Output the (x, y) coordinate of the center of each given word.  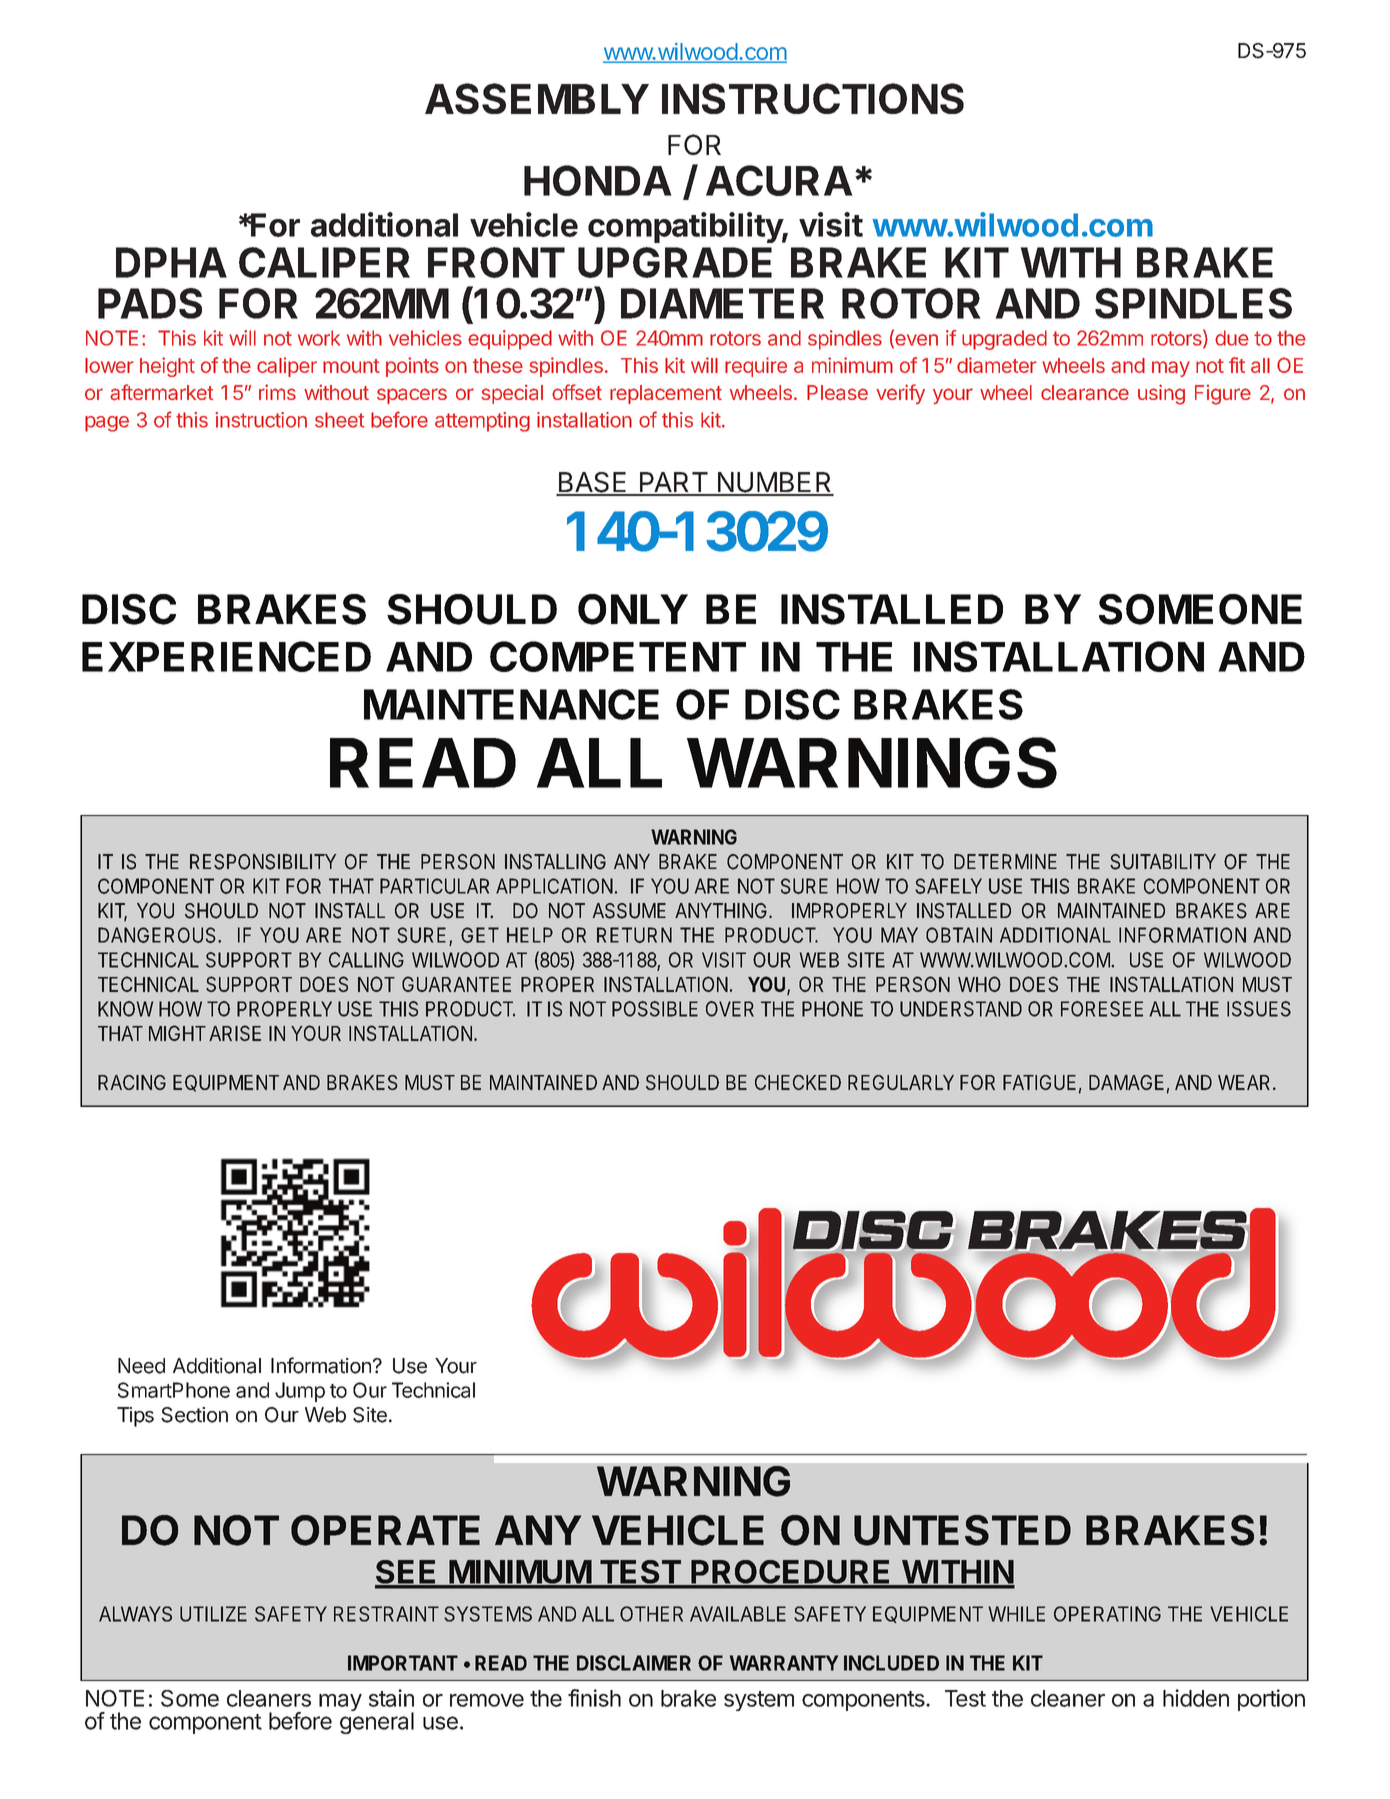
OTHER (651, 1614)
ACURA (779, 180)
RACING (132, 1082)
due (1232, 338)
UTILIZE (213, 1614)
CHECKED (798, 1082)
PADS (150, 303)
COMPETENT (618, 656)
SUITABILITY (1163, 862)
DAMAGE (1126, 1082)
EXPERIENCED (226, 656)
